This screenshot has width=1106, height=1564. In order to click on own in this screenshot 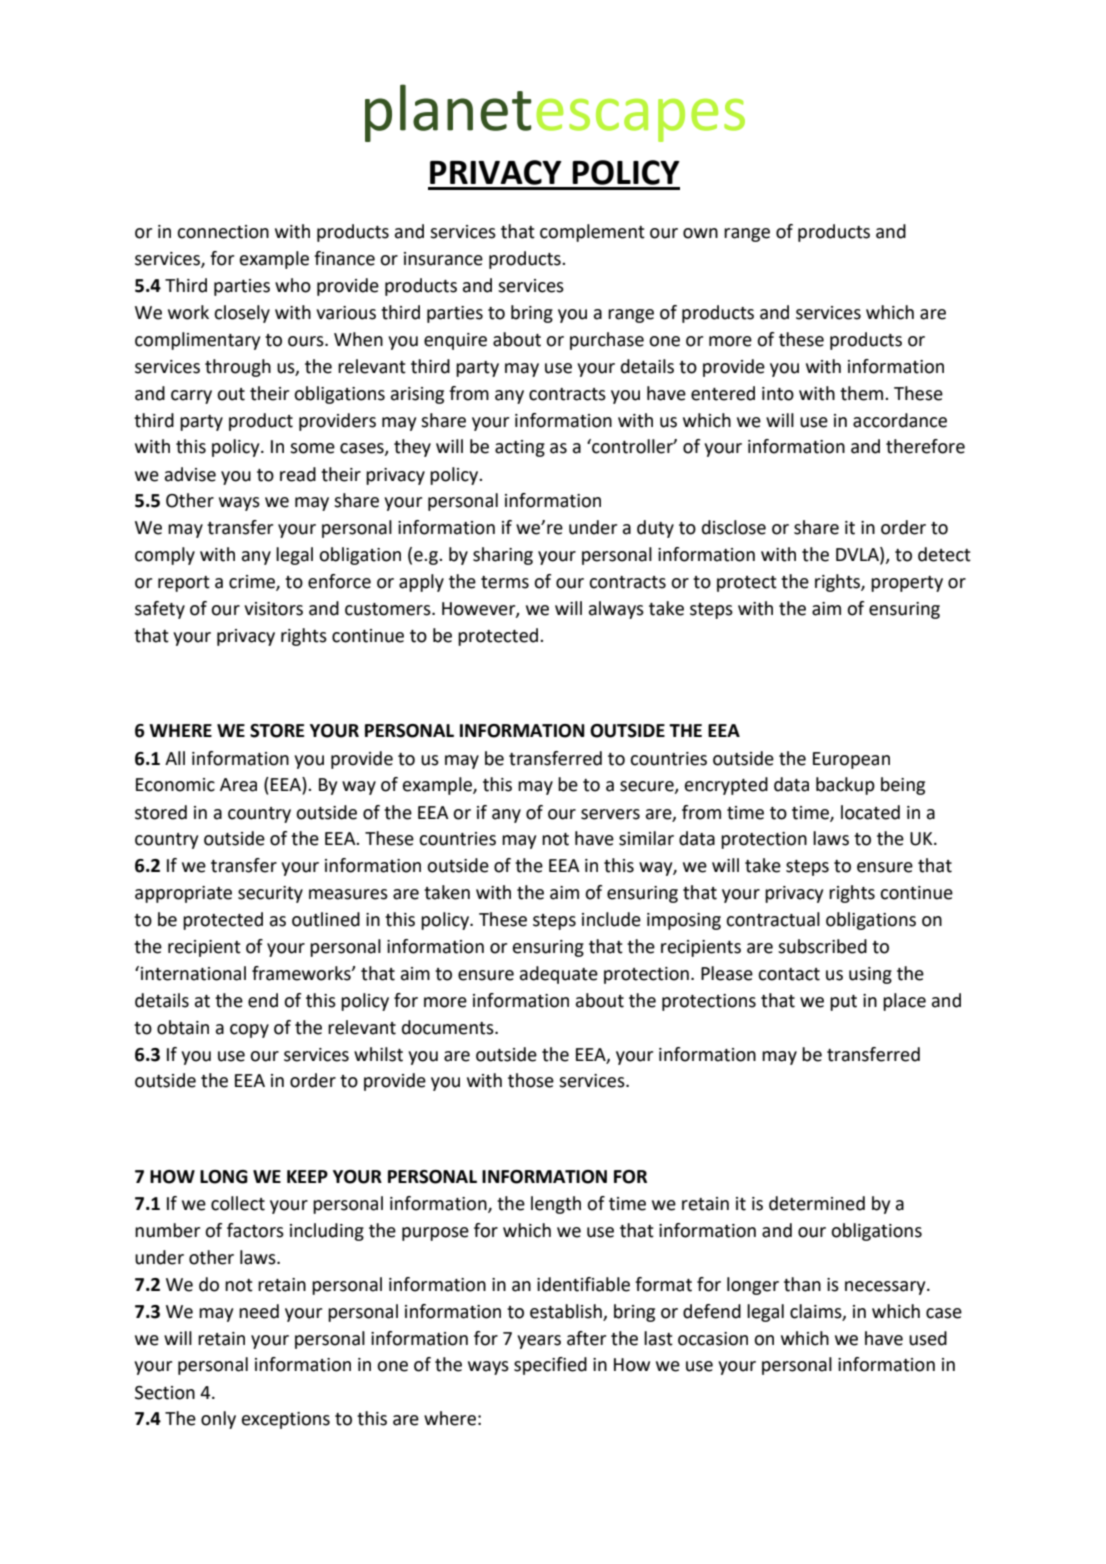, I will do `click(700, 233)`.
